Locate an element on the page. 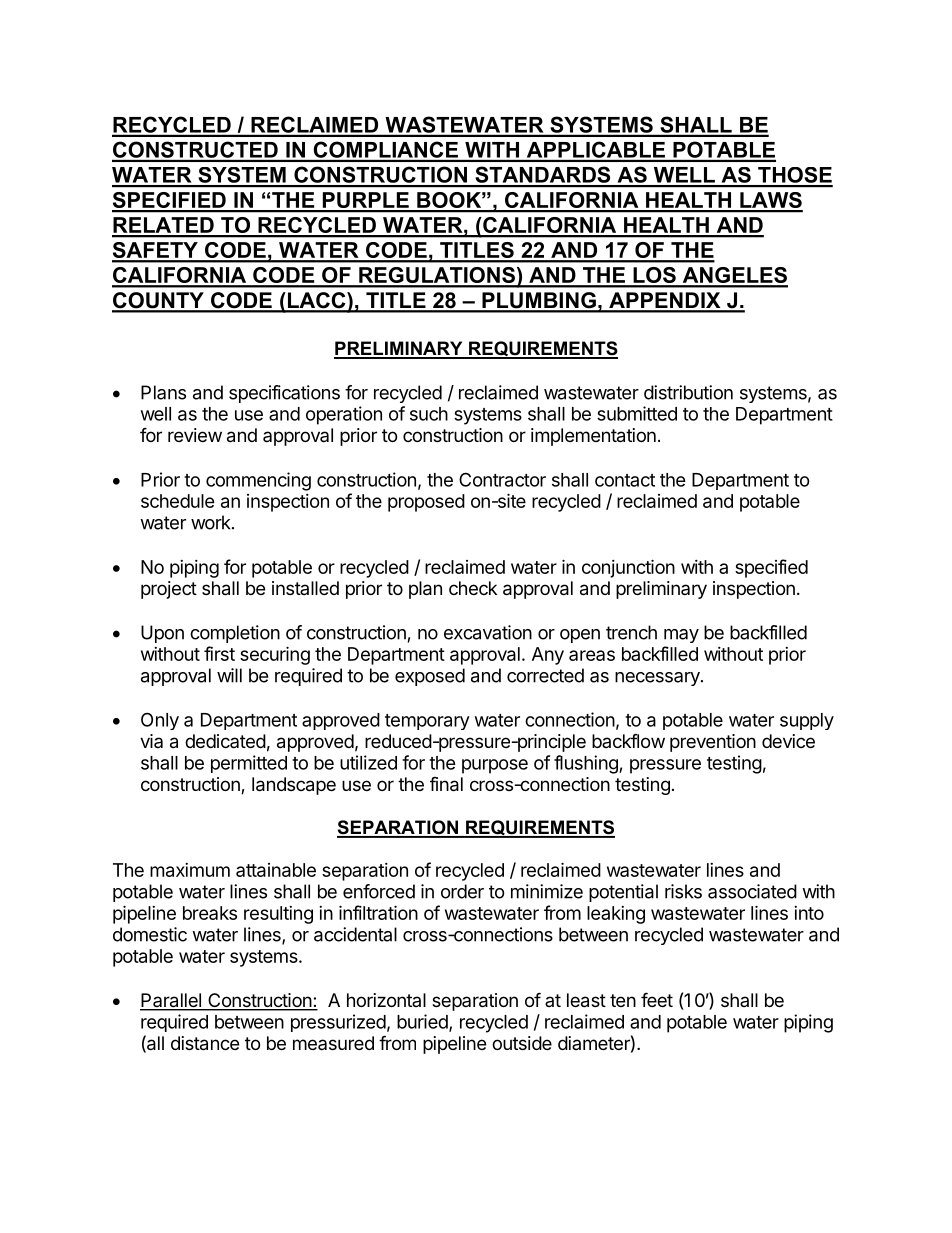 The height and width of the document is (1233, 952). dedicated is located at coordinates (225, 741).
